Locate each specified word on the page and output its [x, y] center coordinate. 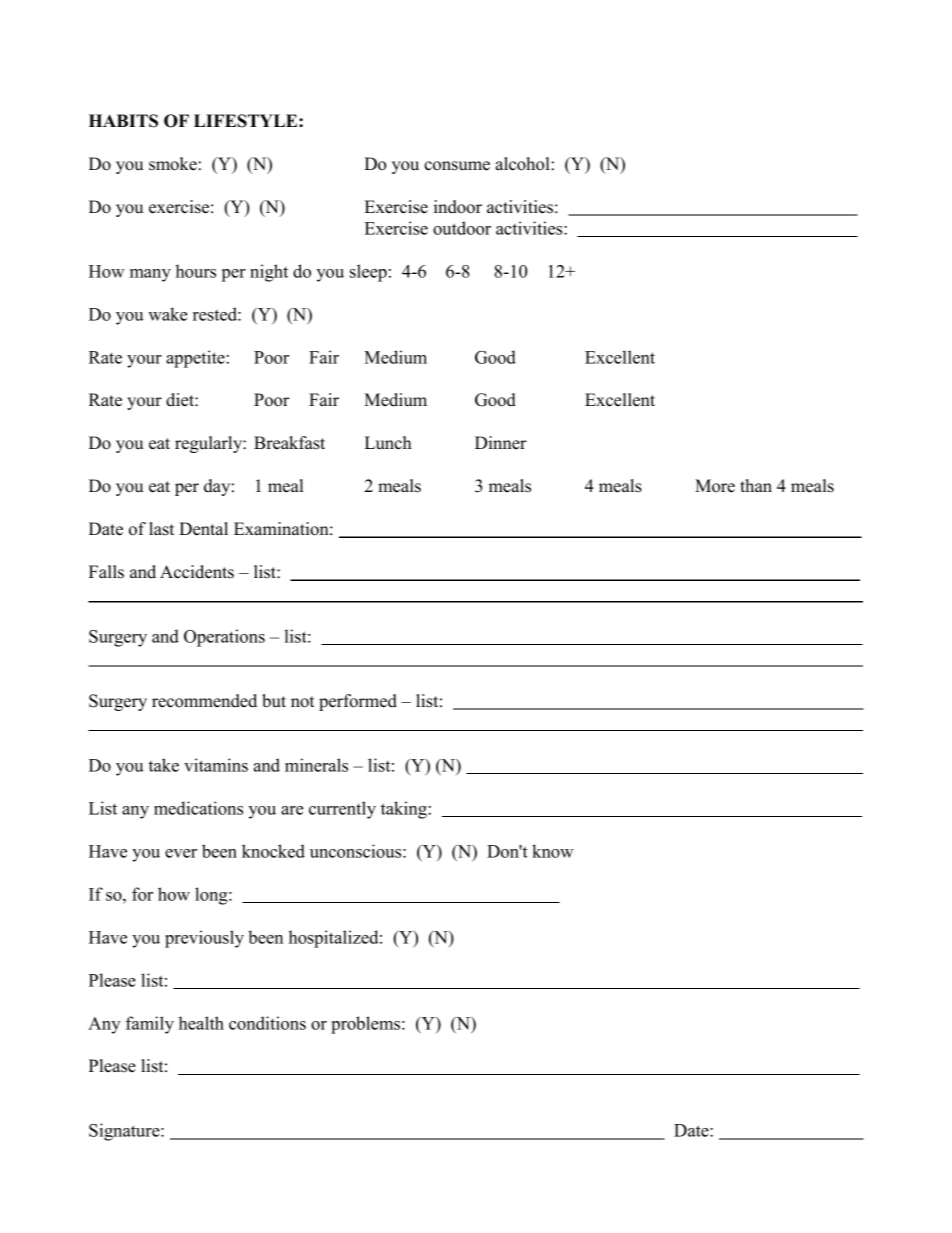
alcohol [523, 164]
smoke [173, 164]
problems [365, 1025]
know [552, 851]
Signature [125, 1132]
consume [457, 166]
